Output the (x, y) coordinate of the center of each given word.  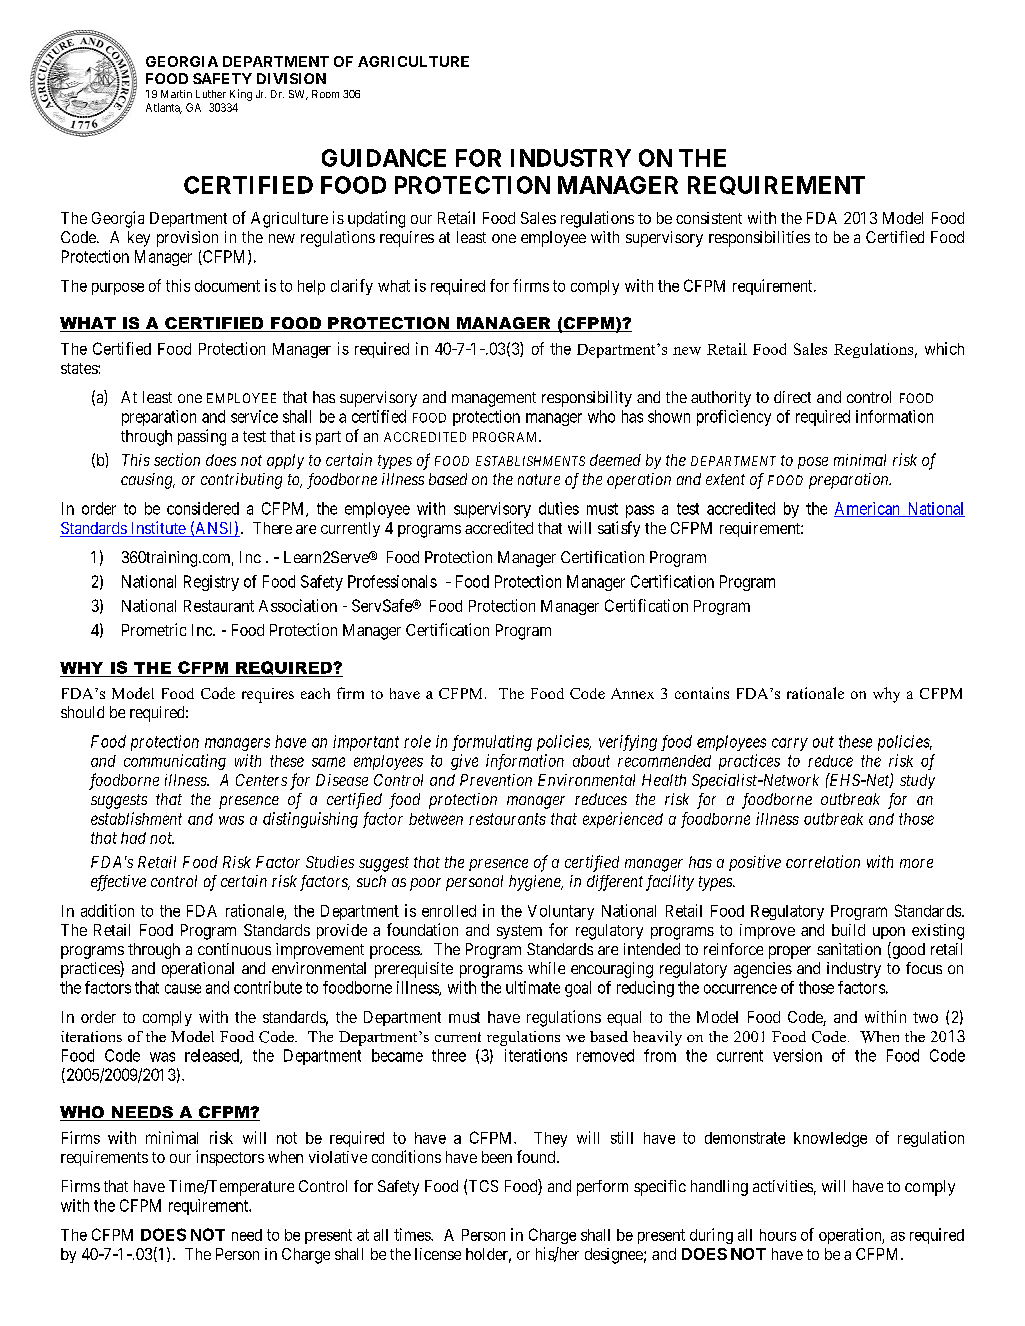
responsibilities (759, 239)
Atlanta (164, 108)
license (438, 1254)
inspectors (230, 1158)
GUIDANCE (384, 158)
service (254, 416)
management (494, 399)
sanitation (849, 949)
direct (792, 397)
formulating (492, 743)
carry (790, 744)
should (82, 712)
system (519, 932)
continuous (234, 949)
